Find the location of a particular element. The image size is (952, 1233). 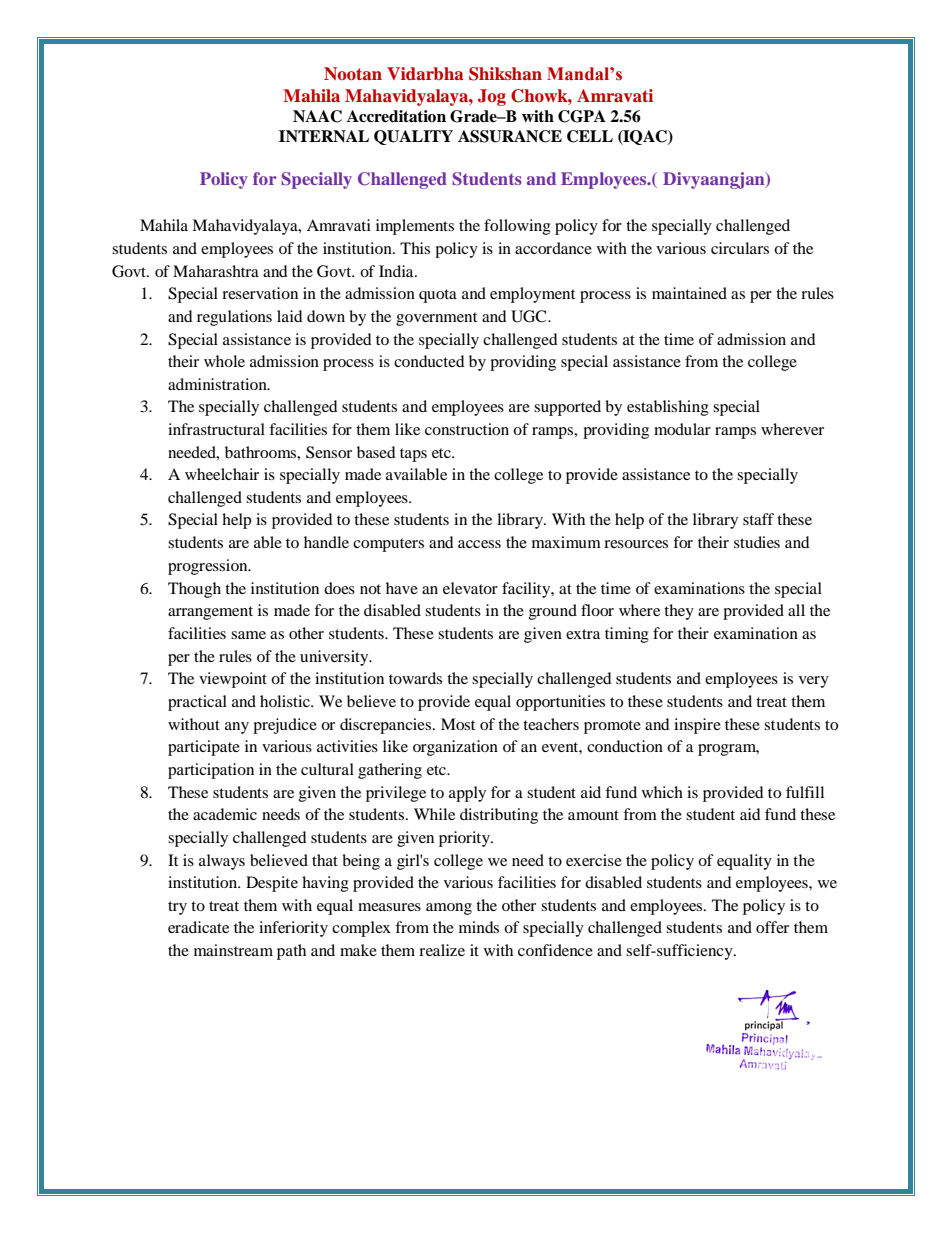

administration is located at coordinates (218, 384).
